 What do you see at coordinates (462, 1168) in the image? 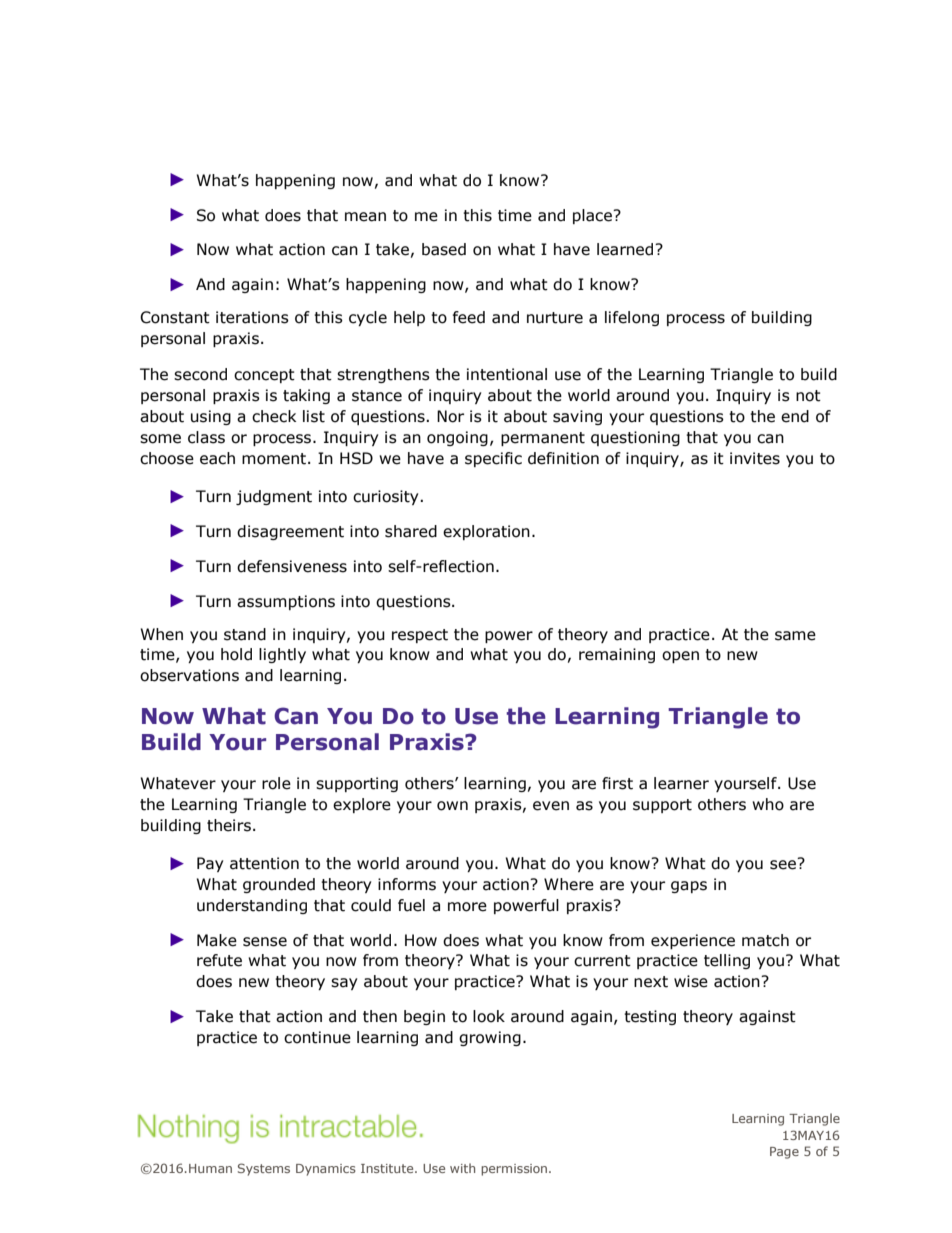
I see `with` at bounding box center [462, 1168].
